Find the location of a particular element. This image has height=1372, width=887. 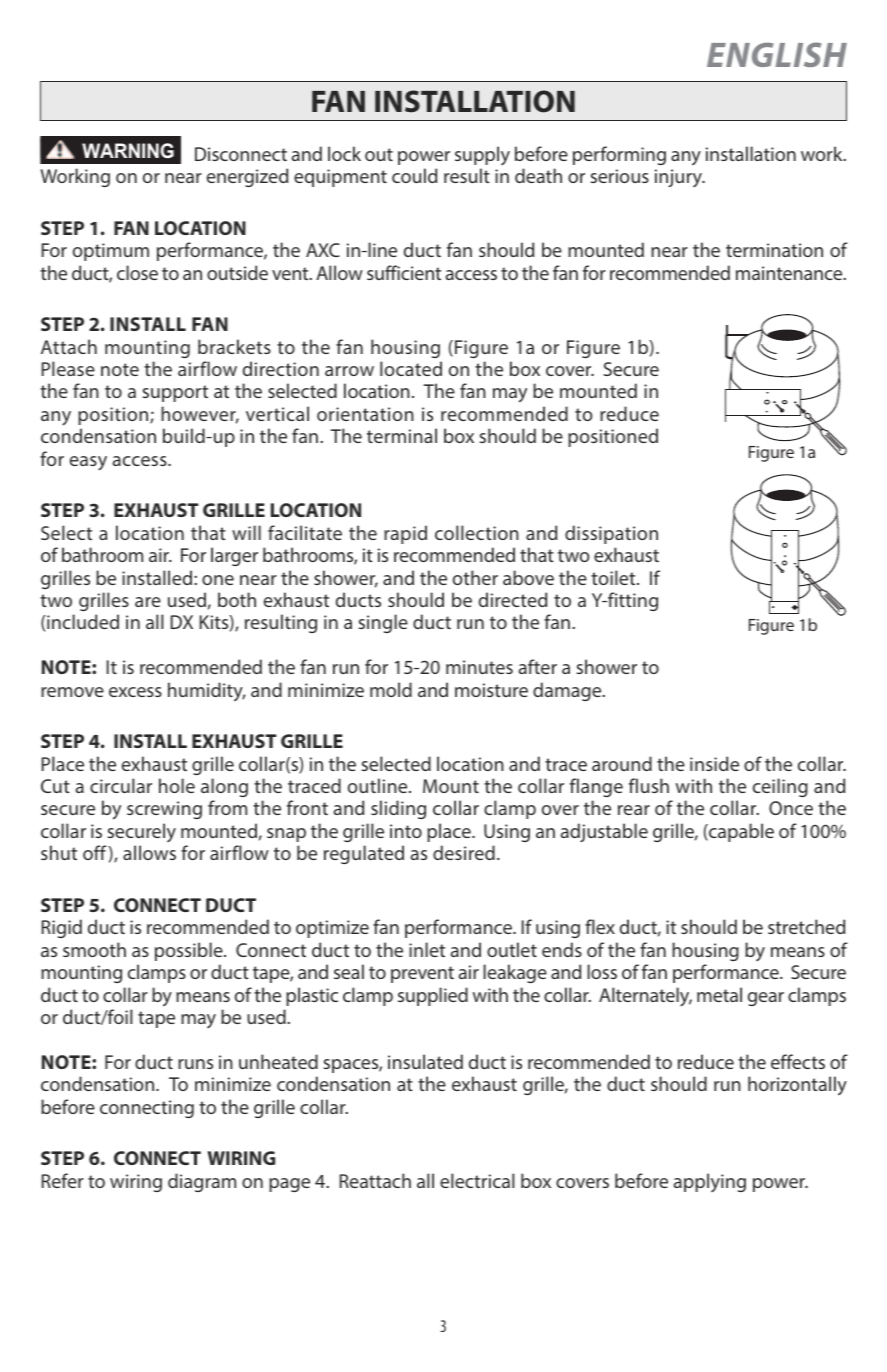

diagram is located at coordinates (202, 1182).
